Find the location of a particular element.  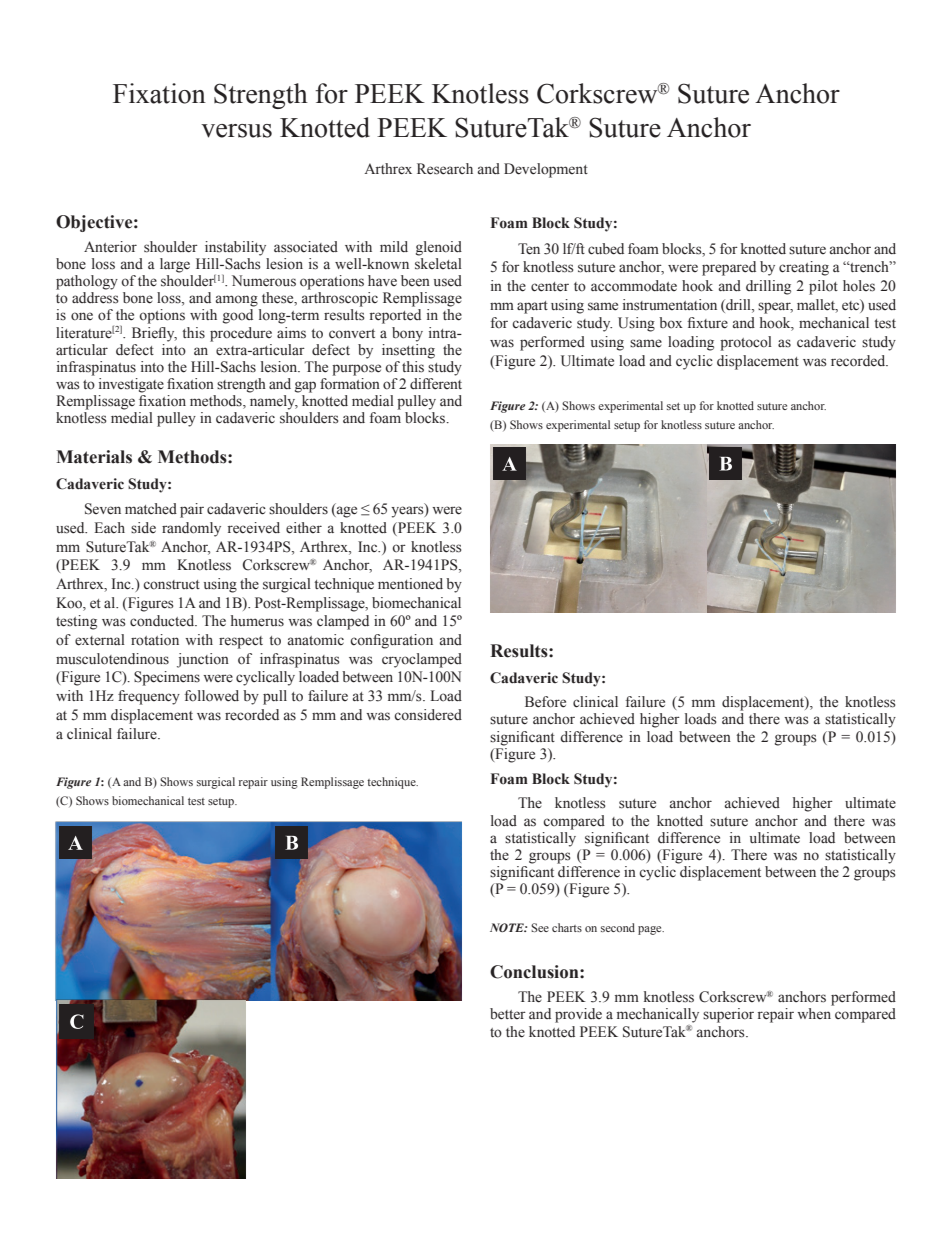

mentioned is located at coordinates (410, 584).
